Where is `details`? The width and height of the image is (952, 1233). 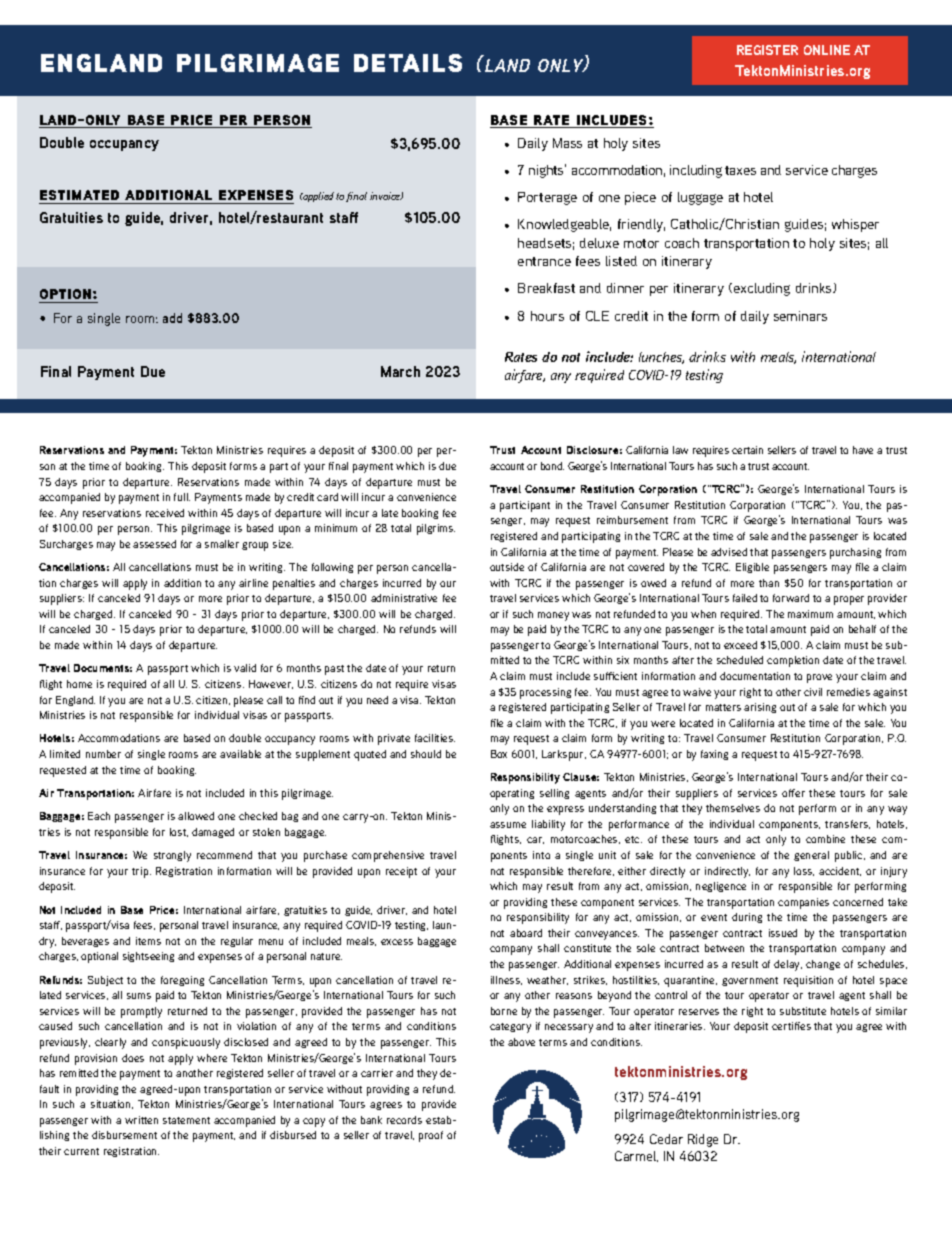 details is located at coordinates (408, 63).
